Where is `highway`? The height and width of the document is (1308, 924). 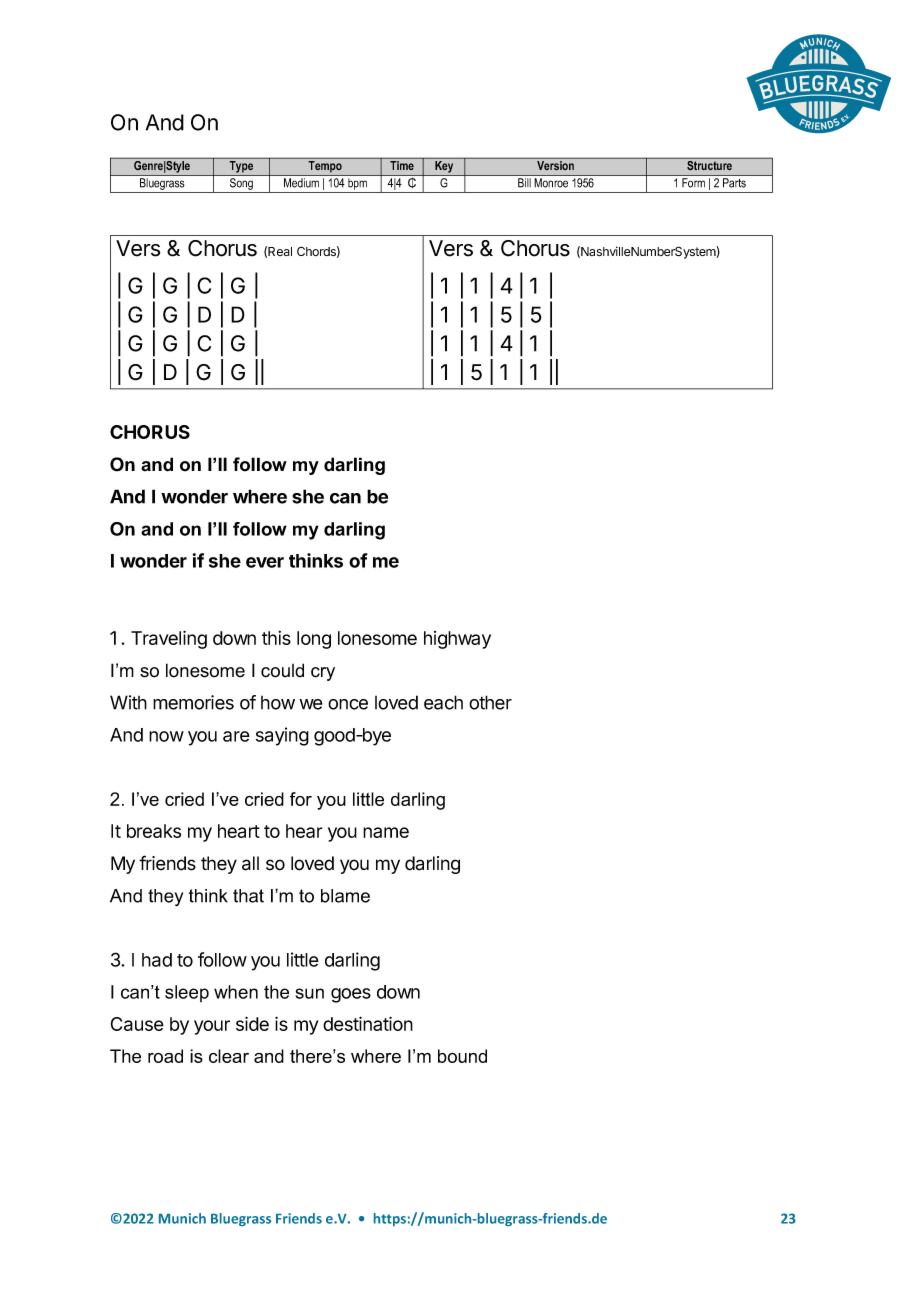
highway is located at coordinates (457, 640).
